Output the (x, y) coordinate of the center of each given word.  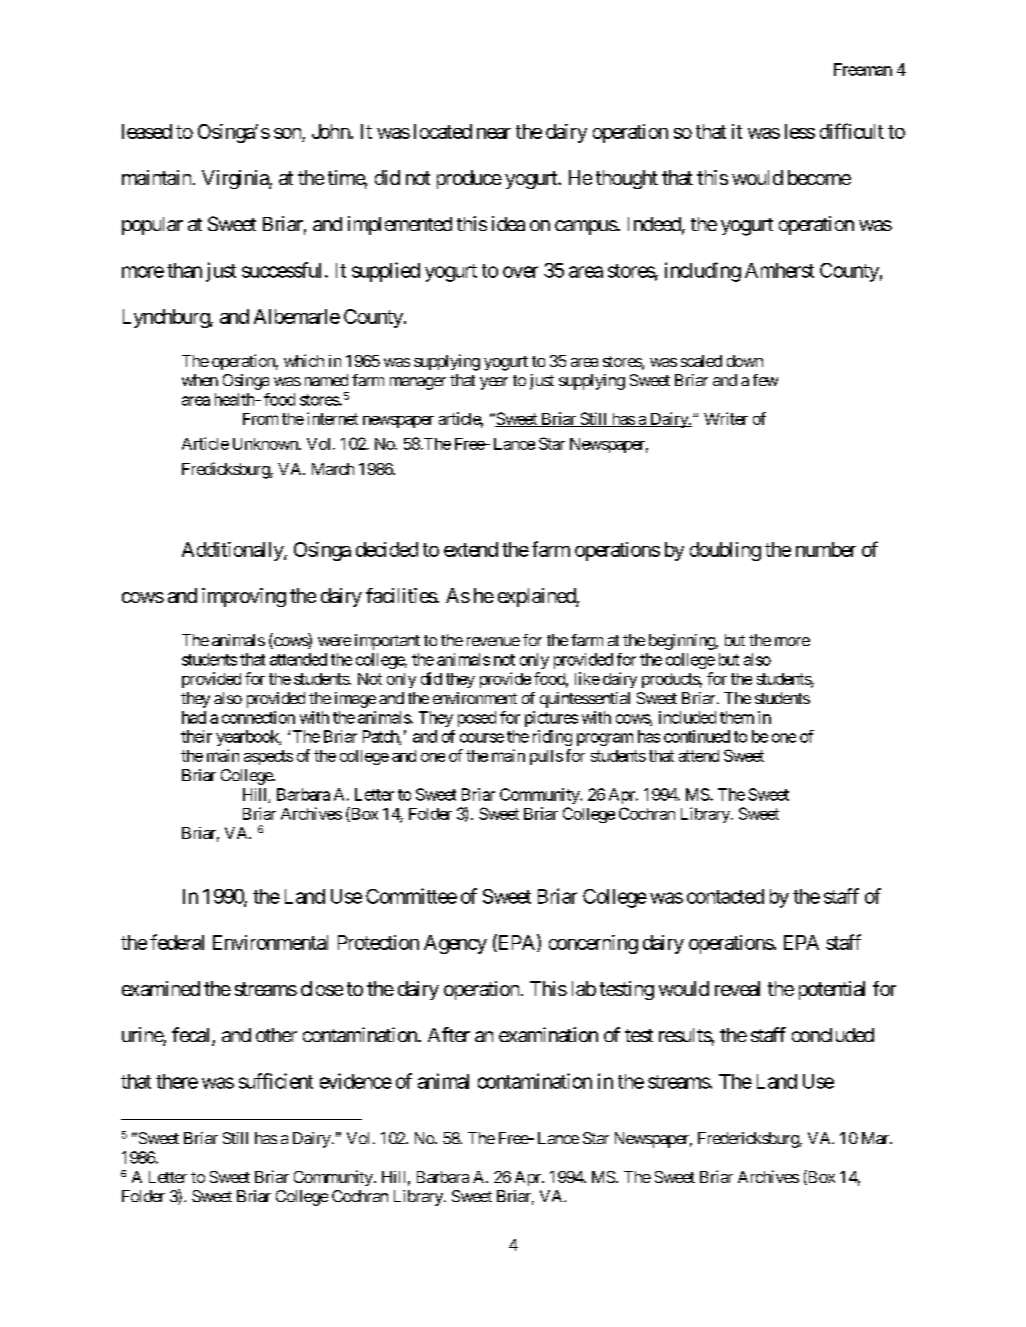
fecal (192, 1036)
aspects (268, 757)
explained (537, 597)
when (200, 380)
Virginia (236, 179)
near (494, 133)
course (482, 738)
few (765, 380)
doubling (725, 551)
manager (418, 383)
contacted (725, 896)
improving (244, 597)
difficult (852, 131)
